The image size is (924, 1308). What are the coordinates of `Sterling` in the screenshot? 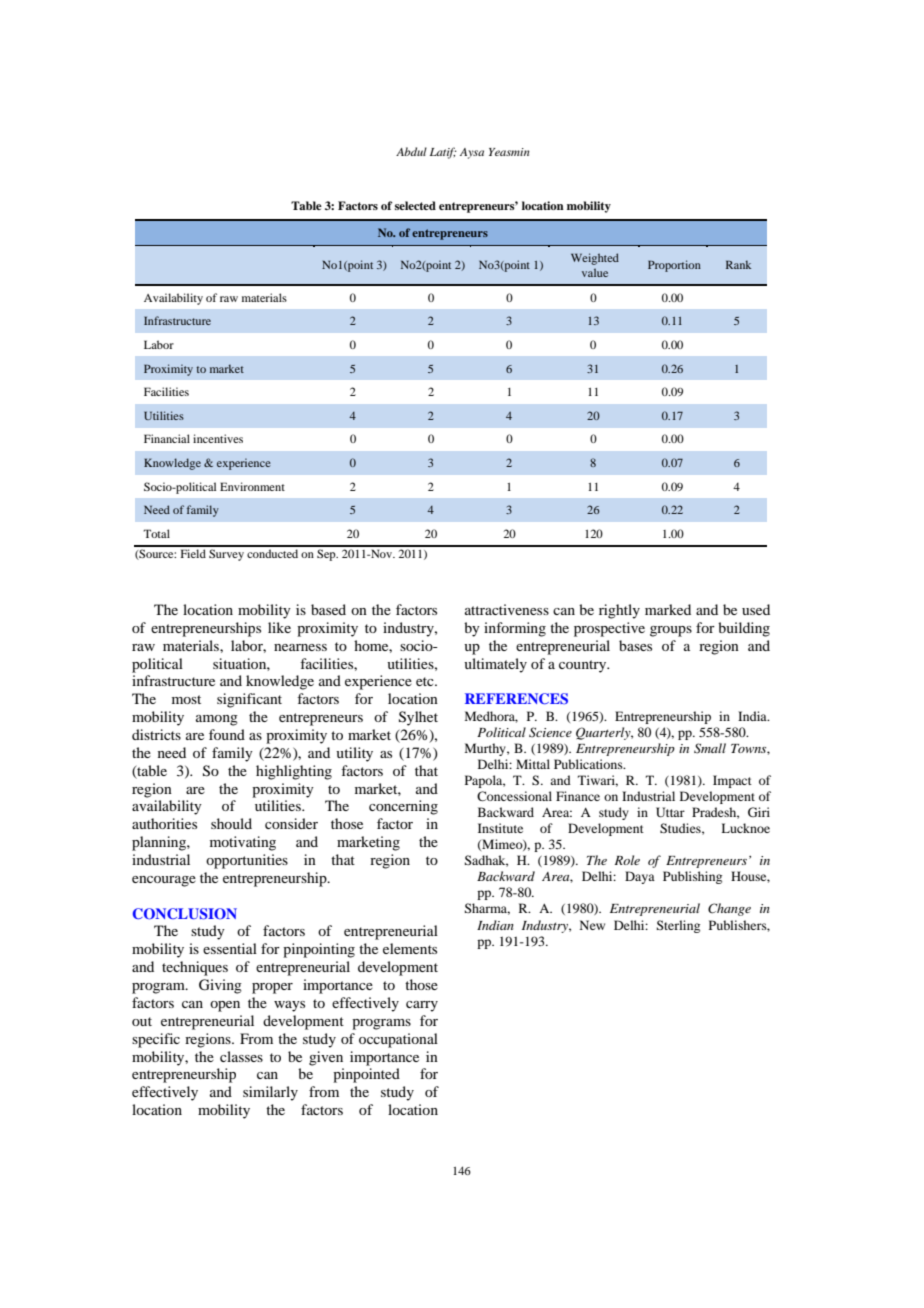 It's located at (678, 926).
